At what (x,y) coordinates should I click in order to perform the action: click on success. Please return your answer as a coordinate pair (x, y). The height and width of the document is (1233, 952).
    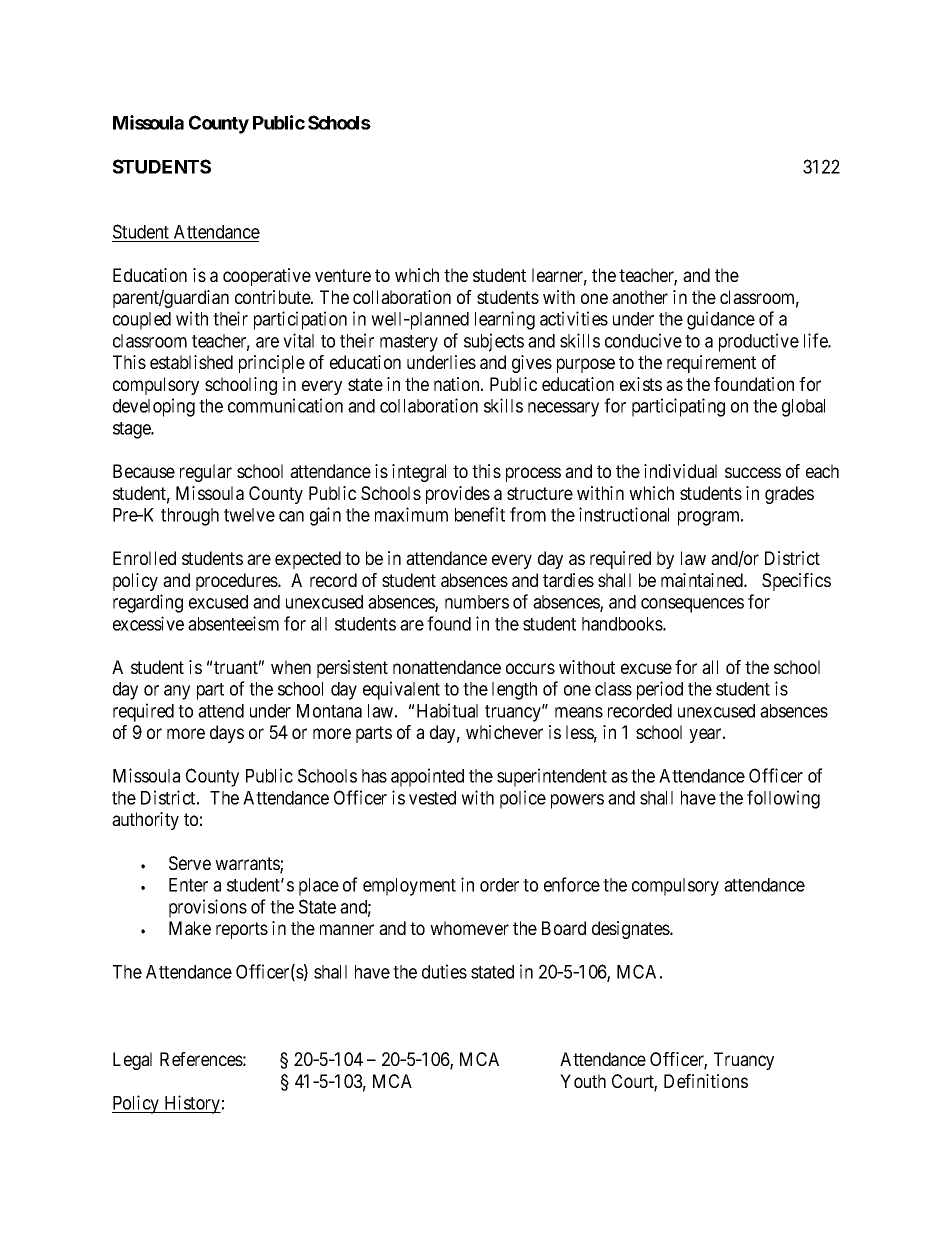
    Looking at the image, I should click on (753, 472).
